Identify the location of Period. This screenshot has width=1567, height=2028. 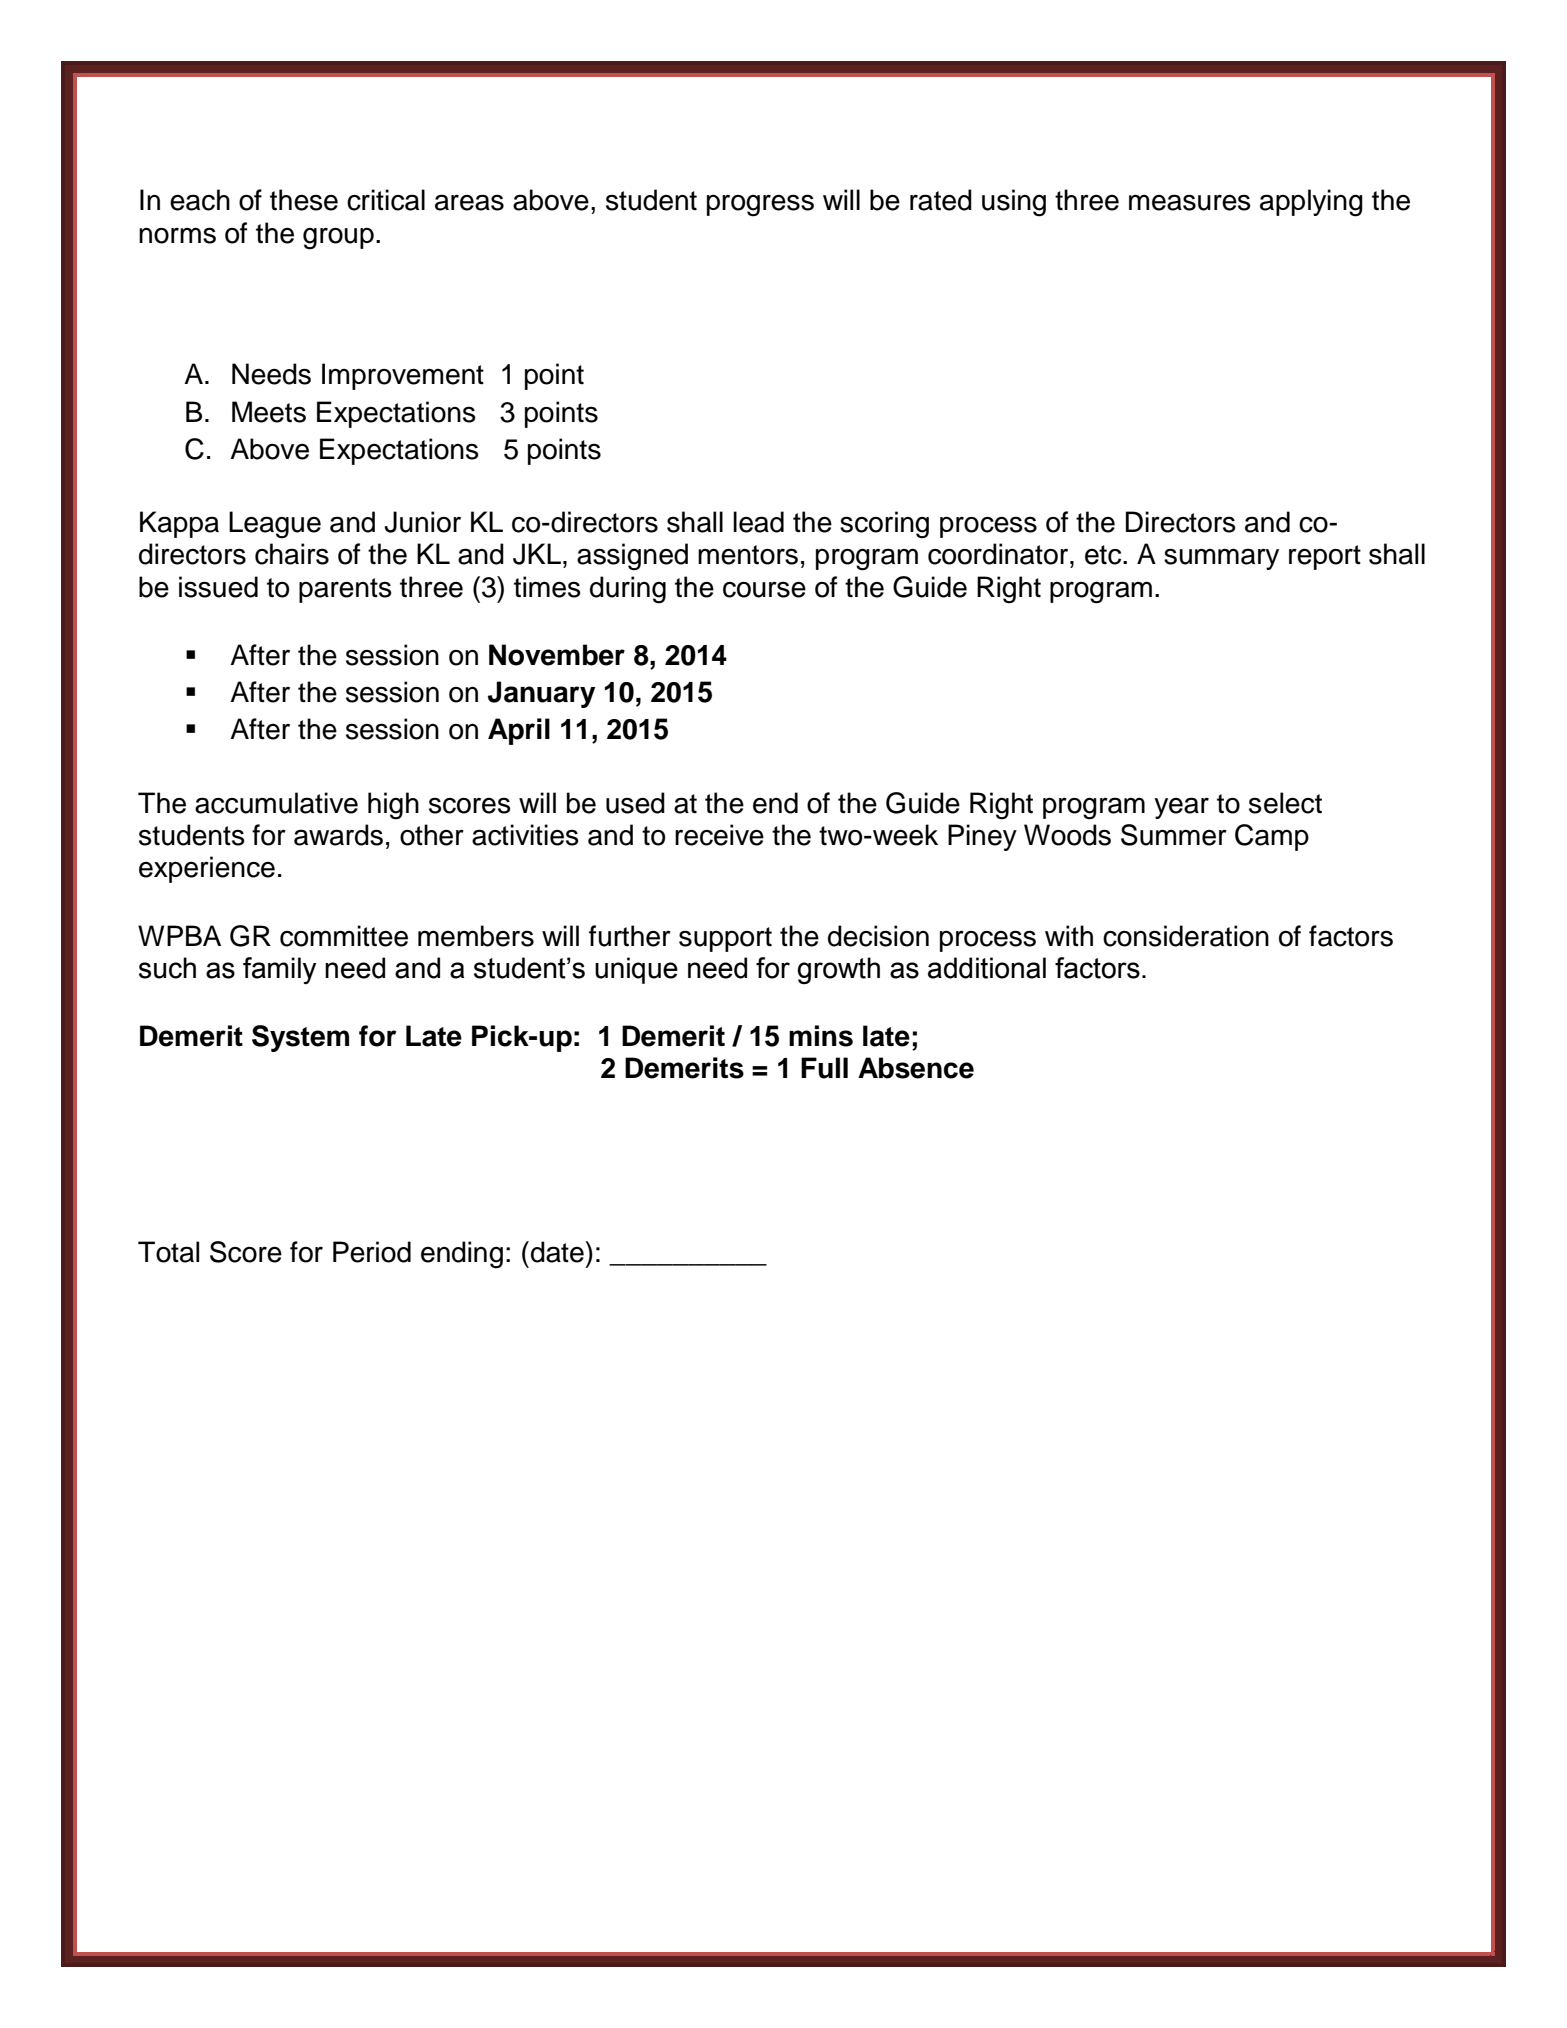
(372, 1252).
